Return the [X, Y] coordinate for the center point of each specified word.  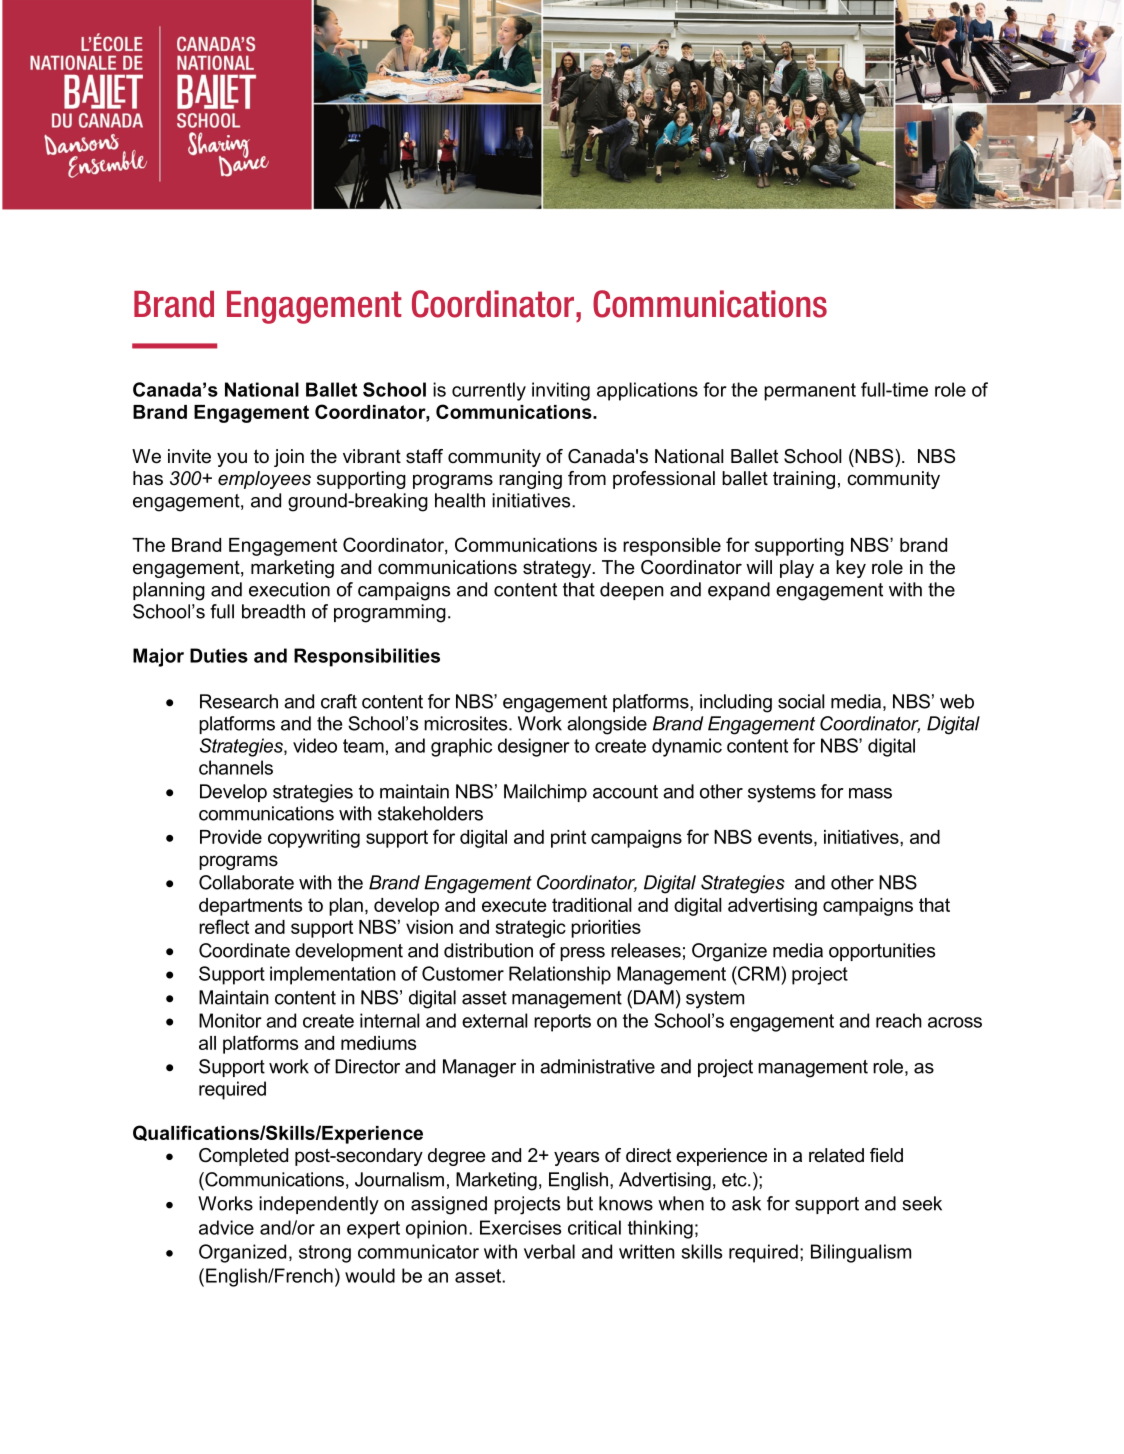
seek [922, 1203]
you [232, 459]
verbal [549, 1251]
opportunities [882, 952]
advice [226, 1227]
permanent [810, 392]
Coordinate [244, 950]
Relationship [560, 975]
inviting [561, 391]
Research [239, 701]
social [801, 701]
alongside [607, 725]
